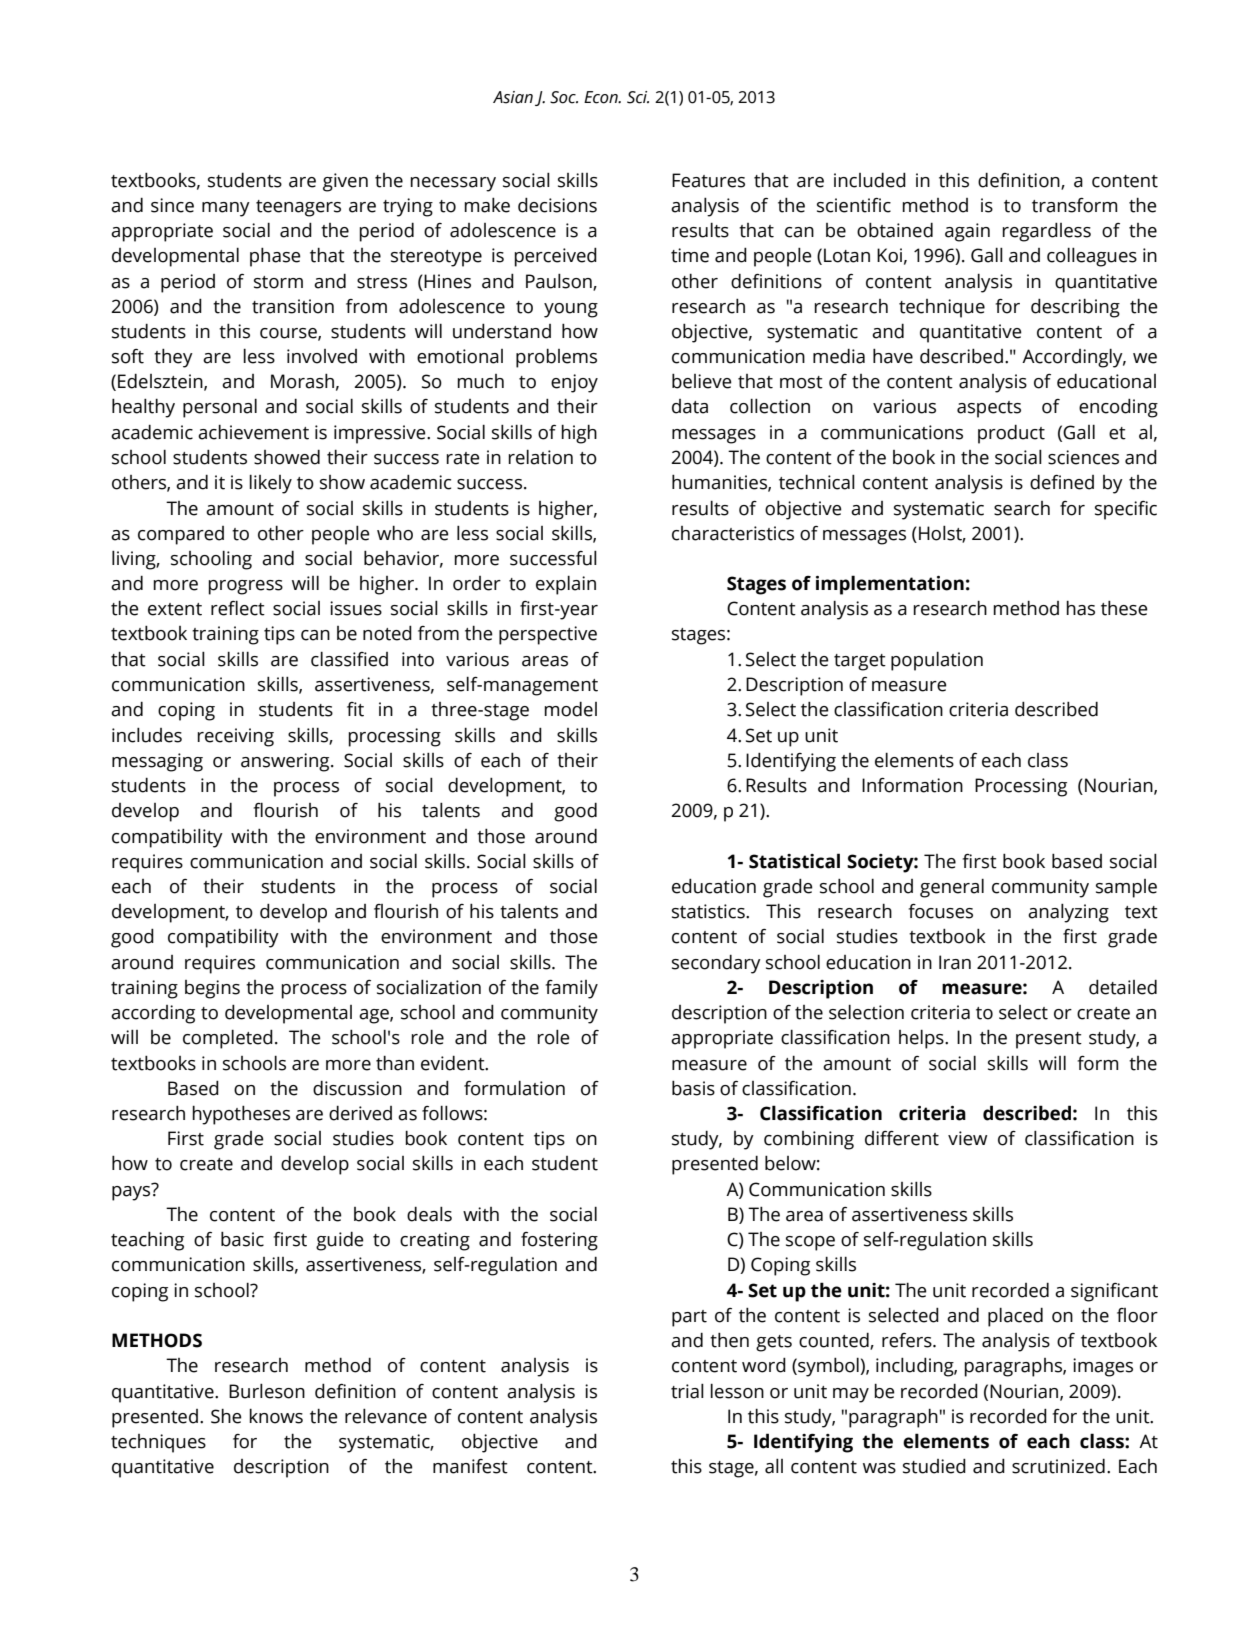 This image has height=1630, width=1260. I want to click on trial, so click(687, 1391).
